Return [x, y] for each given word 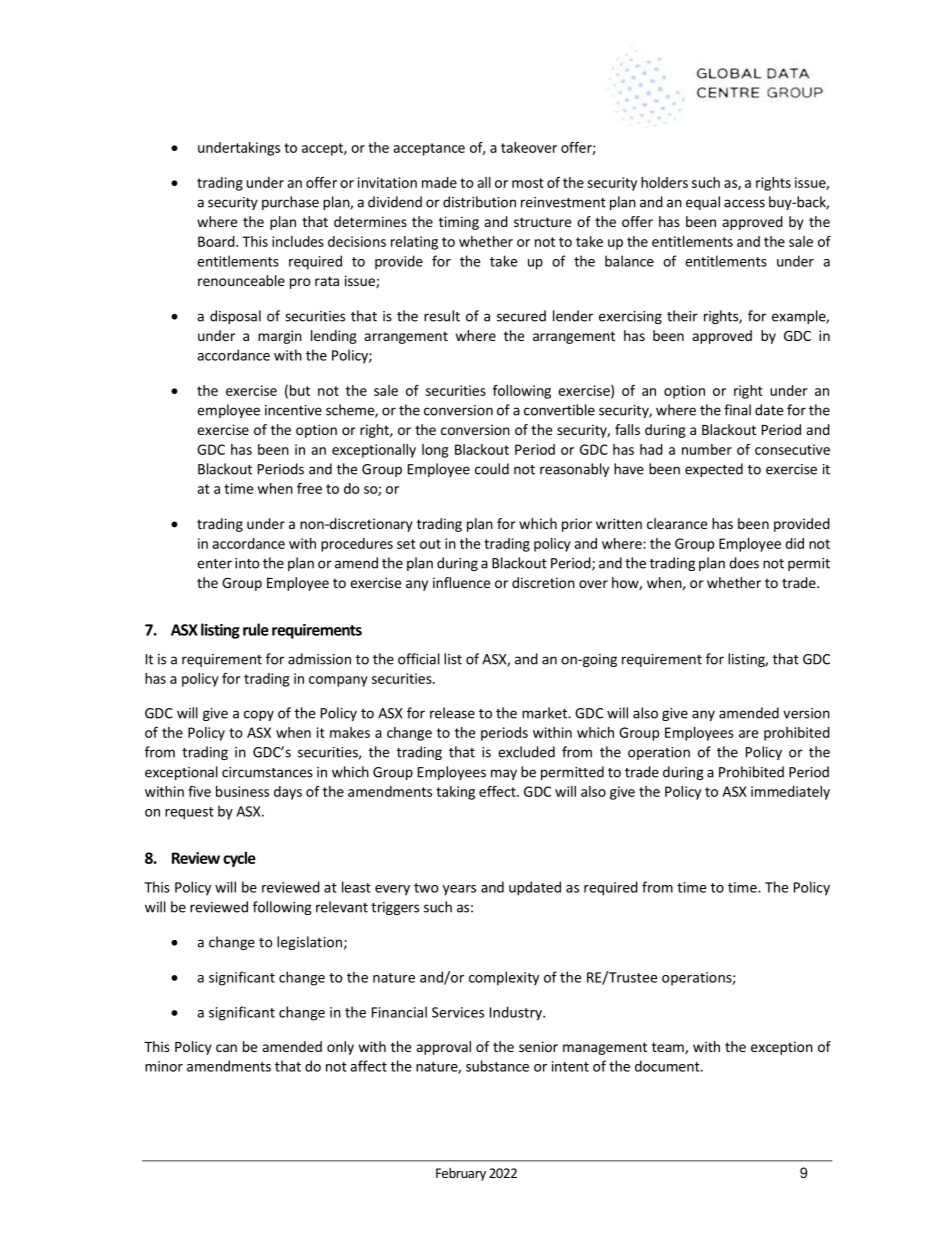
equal [703, 203]
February [461, 1174]
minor [164, 1066]
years [459, 890]
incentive [293, 410]
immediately [790, 793]
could [492, 469]
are [748, 734]
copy [259, 715]
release [452, 713]
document [668, 1066]
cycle [239, 859]
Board [217, 241]
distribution [479, 202]
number [707, 449]
